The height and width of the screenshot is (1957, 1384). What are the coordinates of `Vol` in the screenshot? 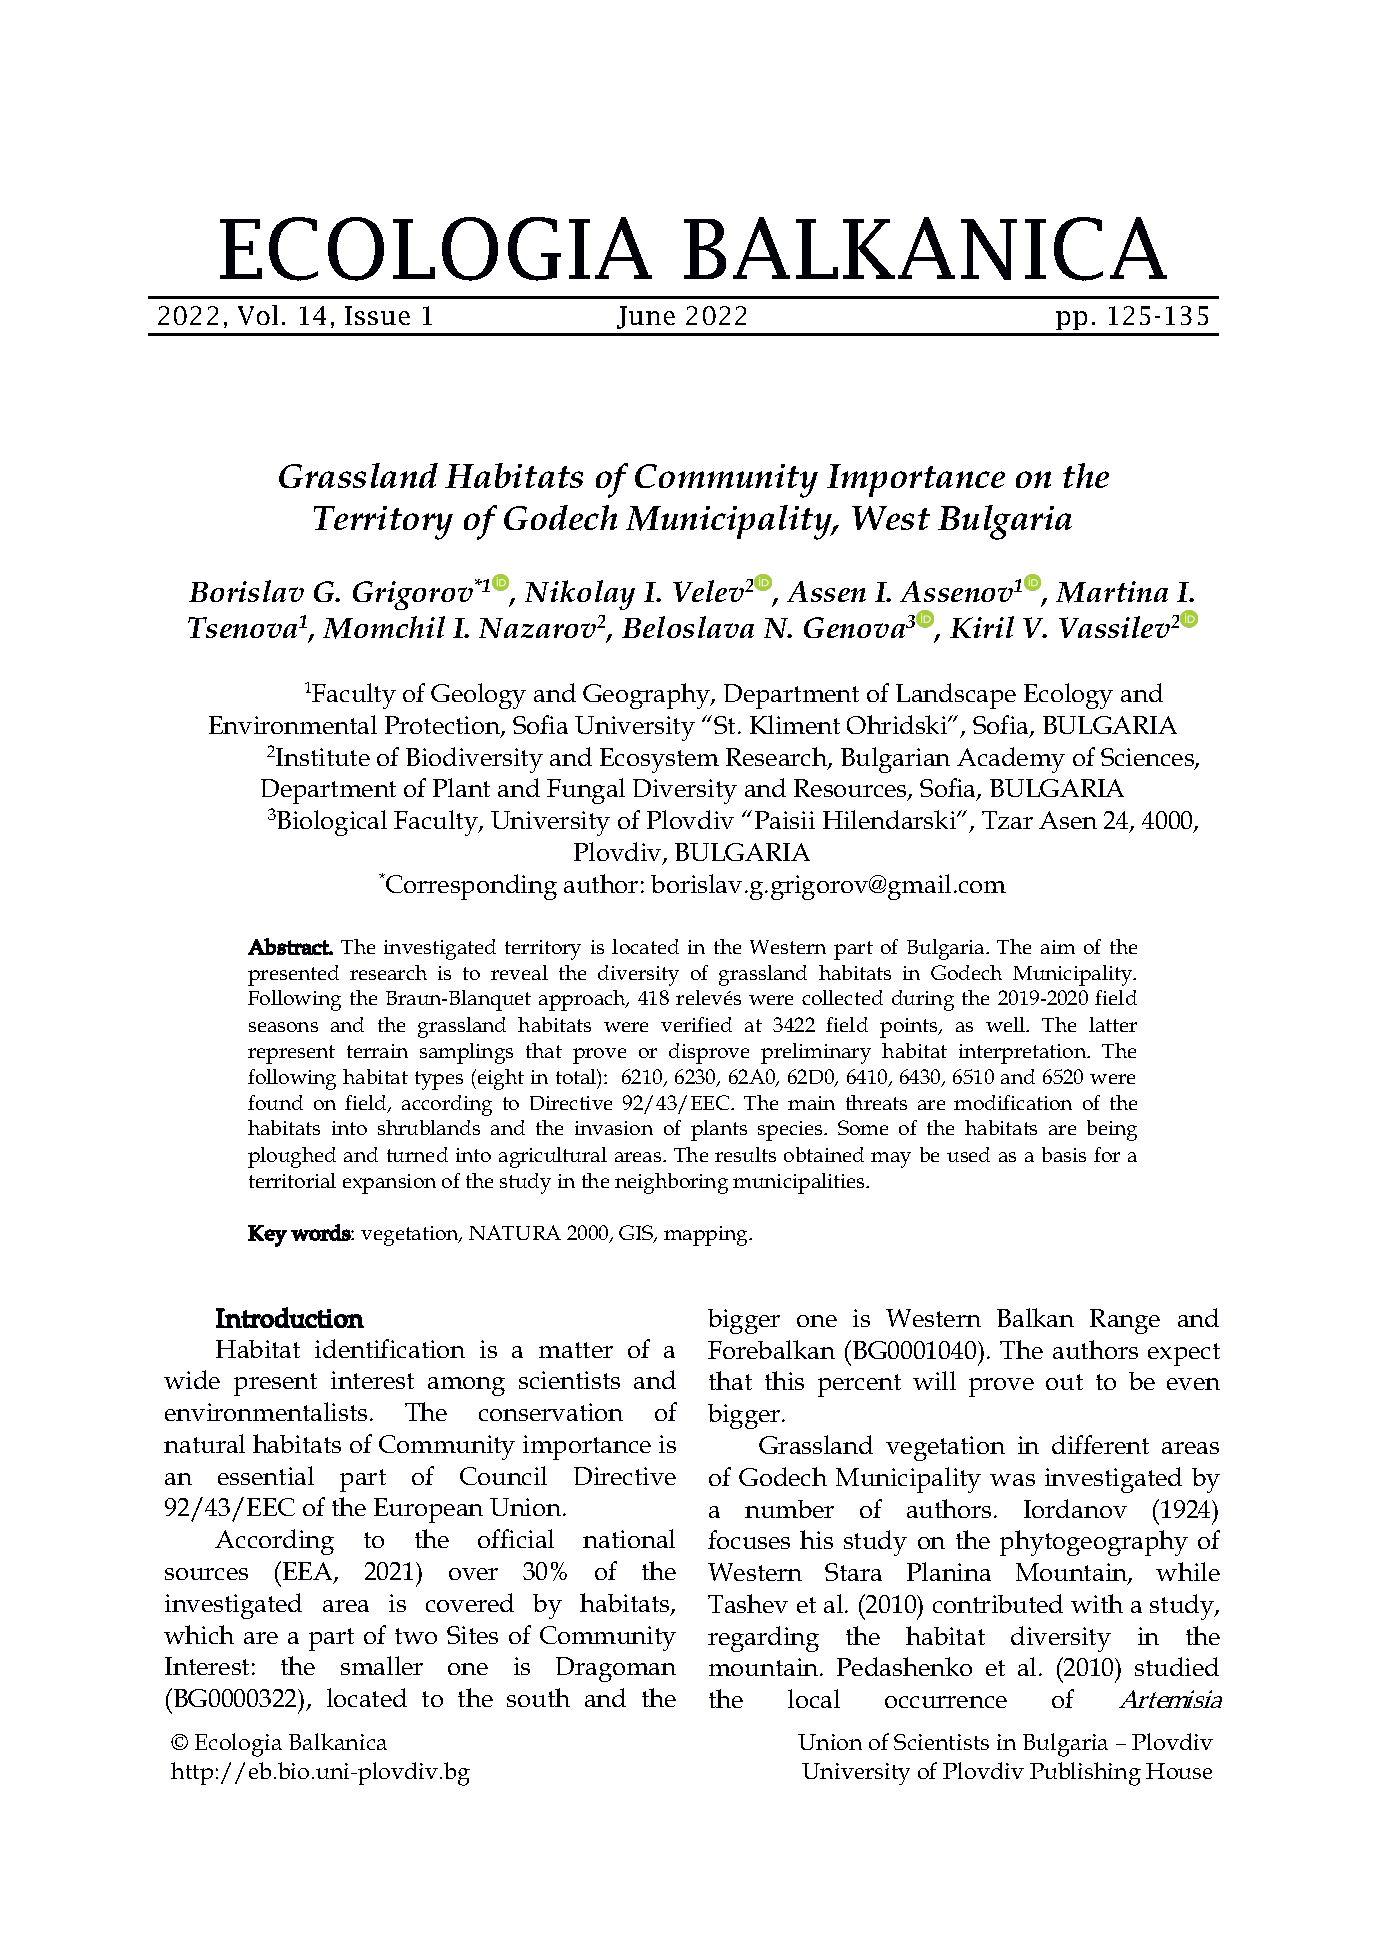 It's located at (258, 315).
